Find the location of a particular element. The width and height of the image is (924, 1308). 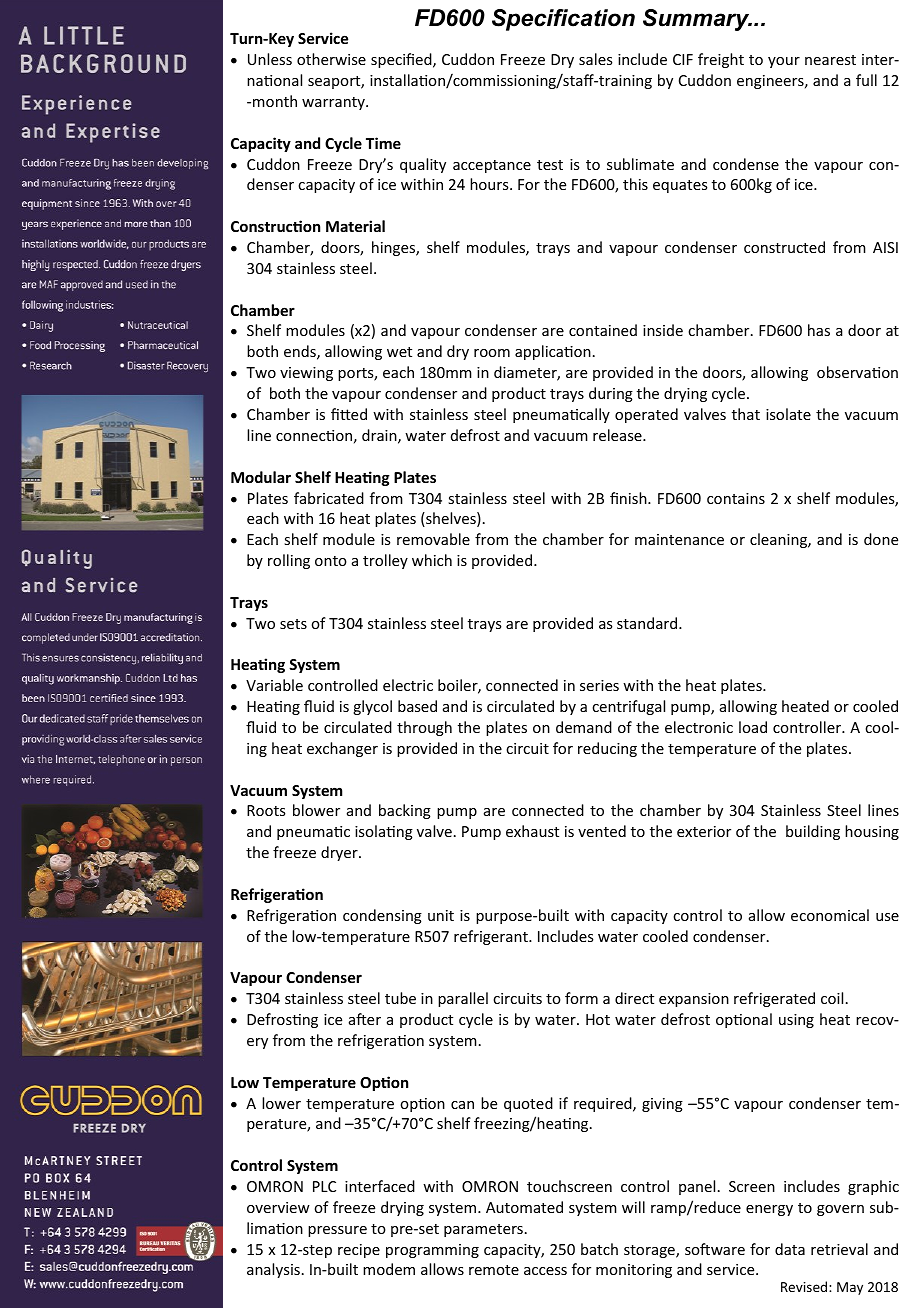

series is located at coordinates (599, 685).
